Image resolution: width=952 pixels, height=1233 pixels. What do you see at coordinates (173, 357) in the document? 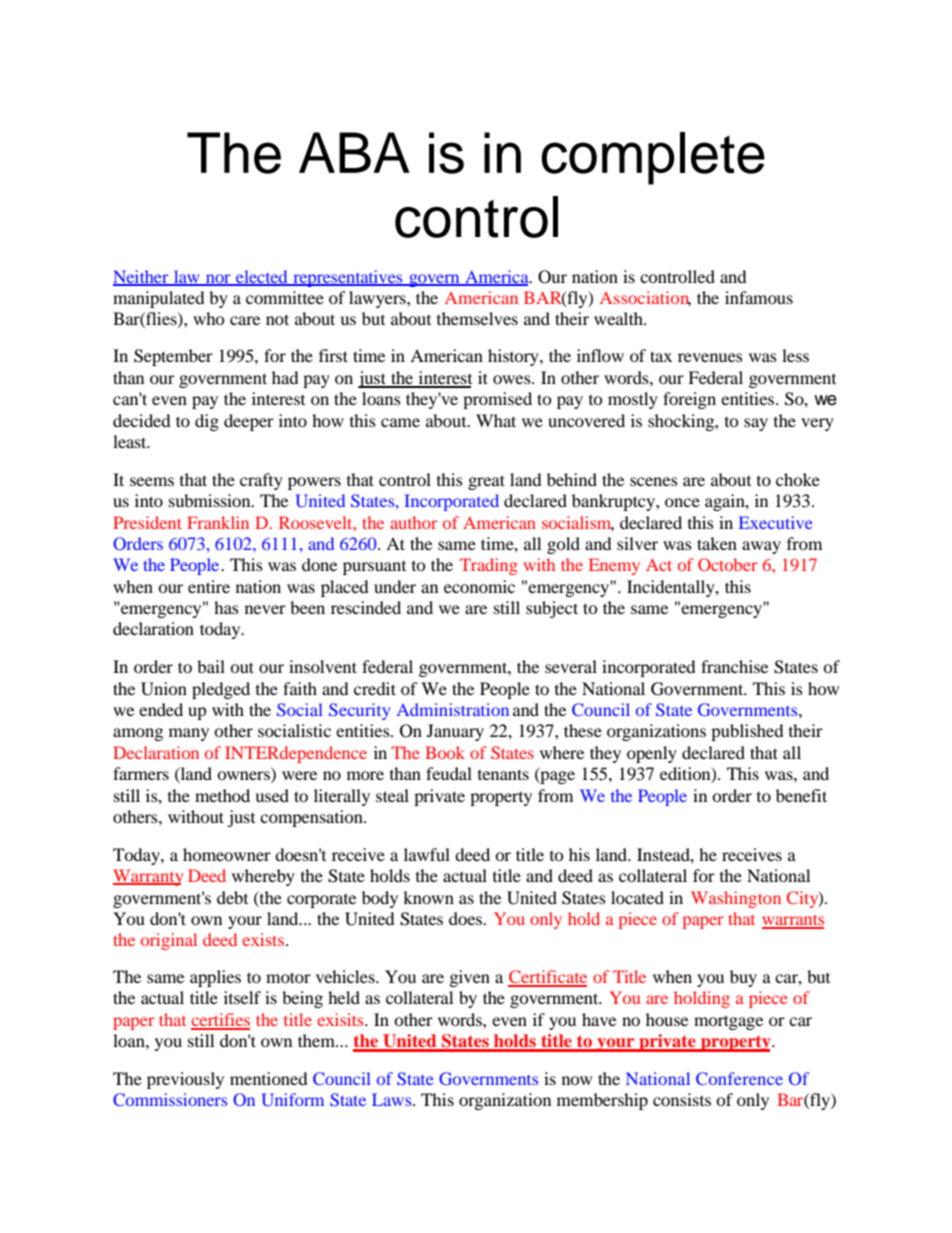
I see `September` at bounding box center [173, 357].
